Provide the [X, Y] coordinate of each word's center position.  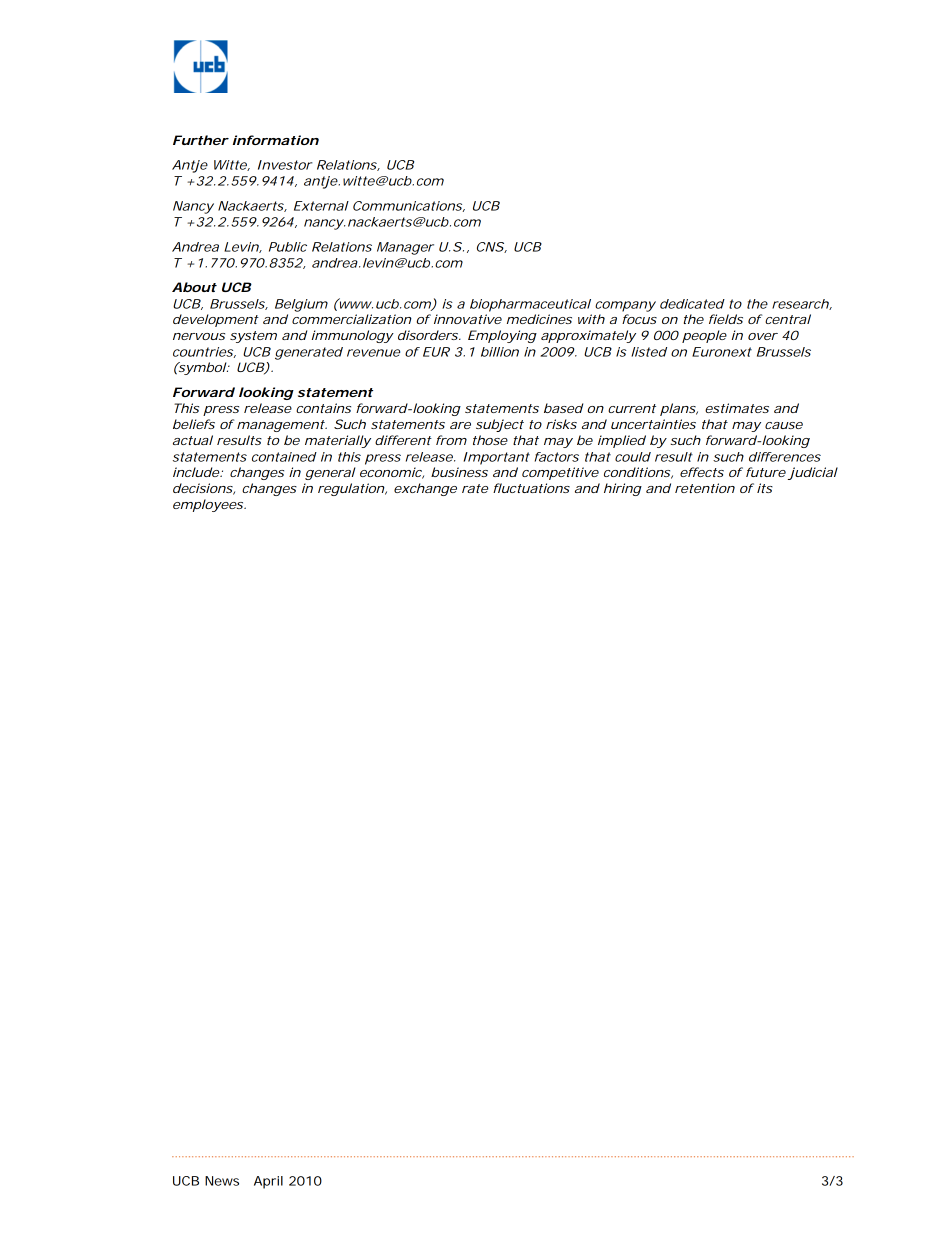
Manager [405, 248]
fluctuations [531, 488]
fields [726, 319]
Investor [285, 165]
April [268, 1182]
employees [209, 505]
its [765, 488]
